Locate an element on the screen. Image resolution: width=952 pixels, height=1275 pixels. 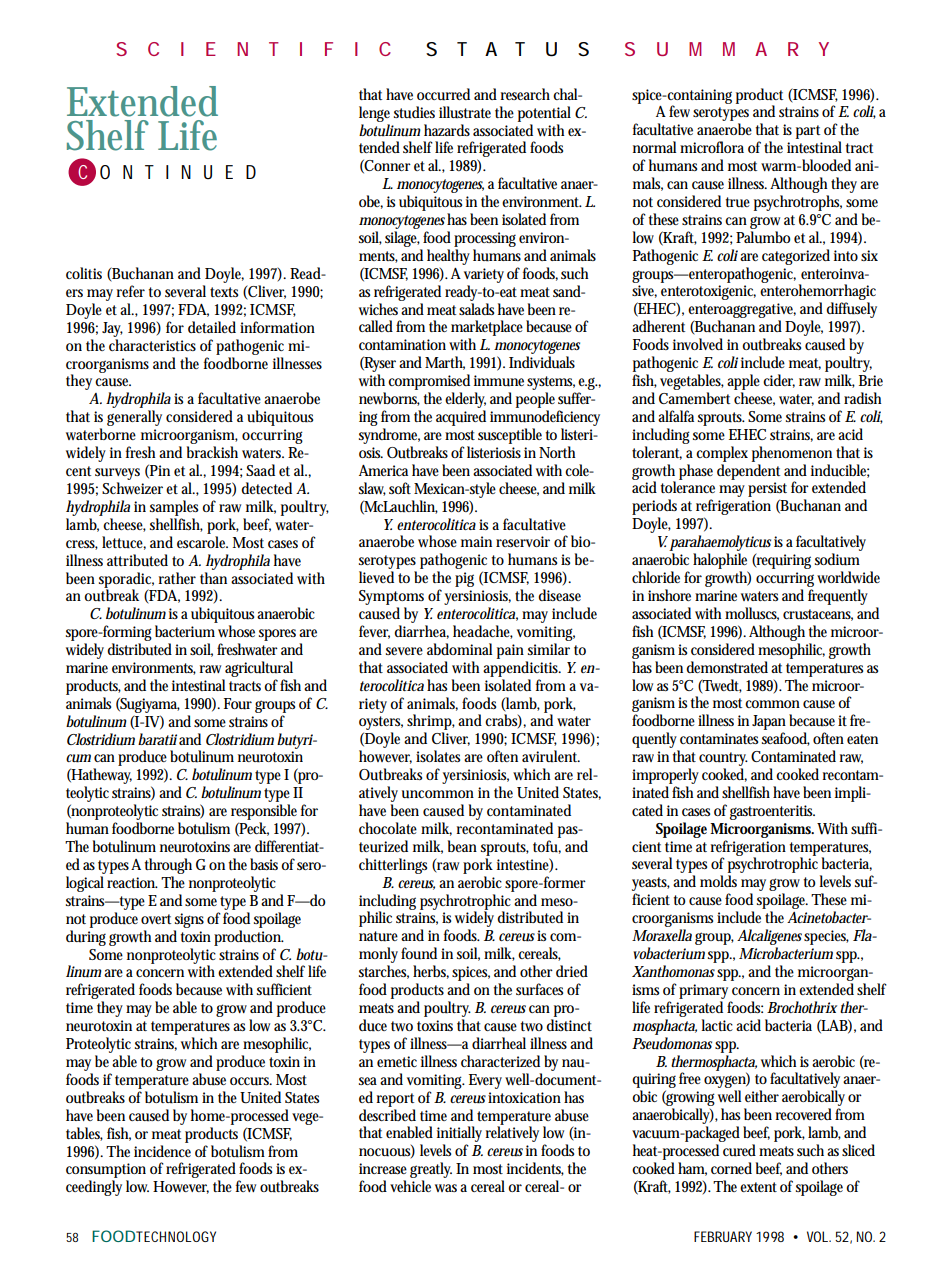
part is located at coordinates (808, 132).
